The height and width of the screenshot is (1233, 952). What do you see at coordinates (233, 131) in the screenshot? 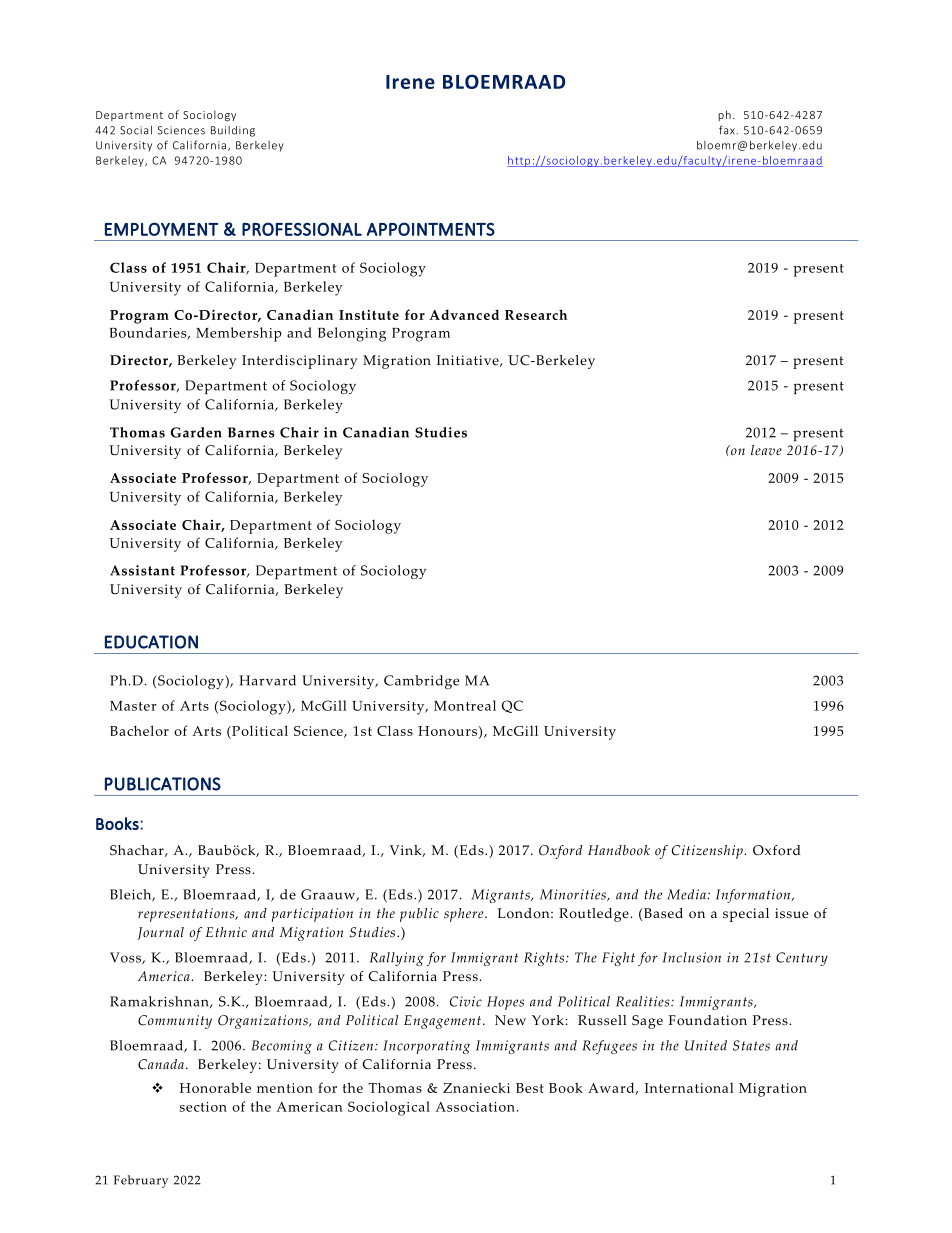
I see `Building` at bounding box center [233, 131].
